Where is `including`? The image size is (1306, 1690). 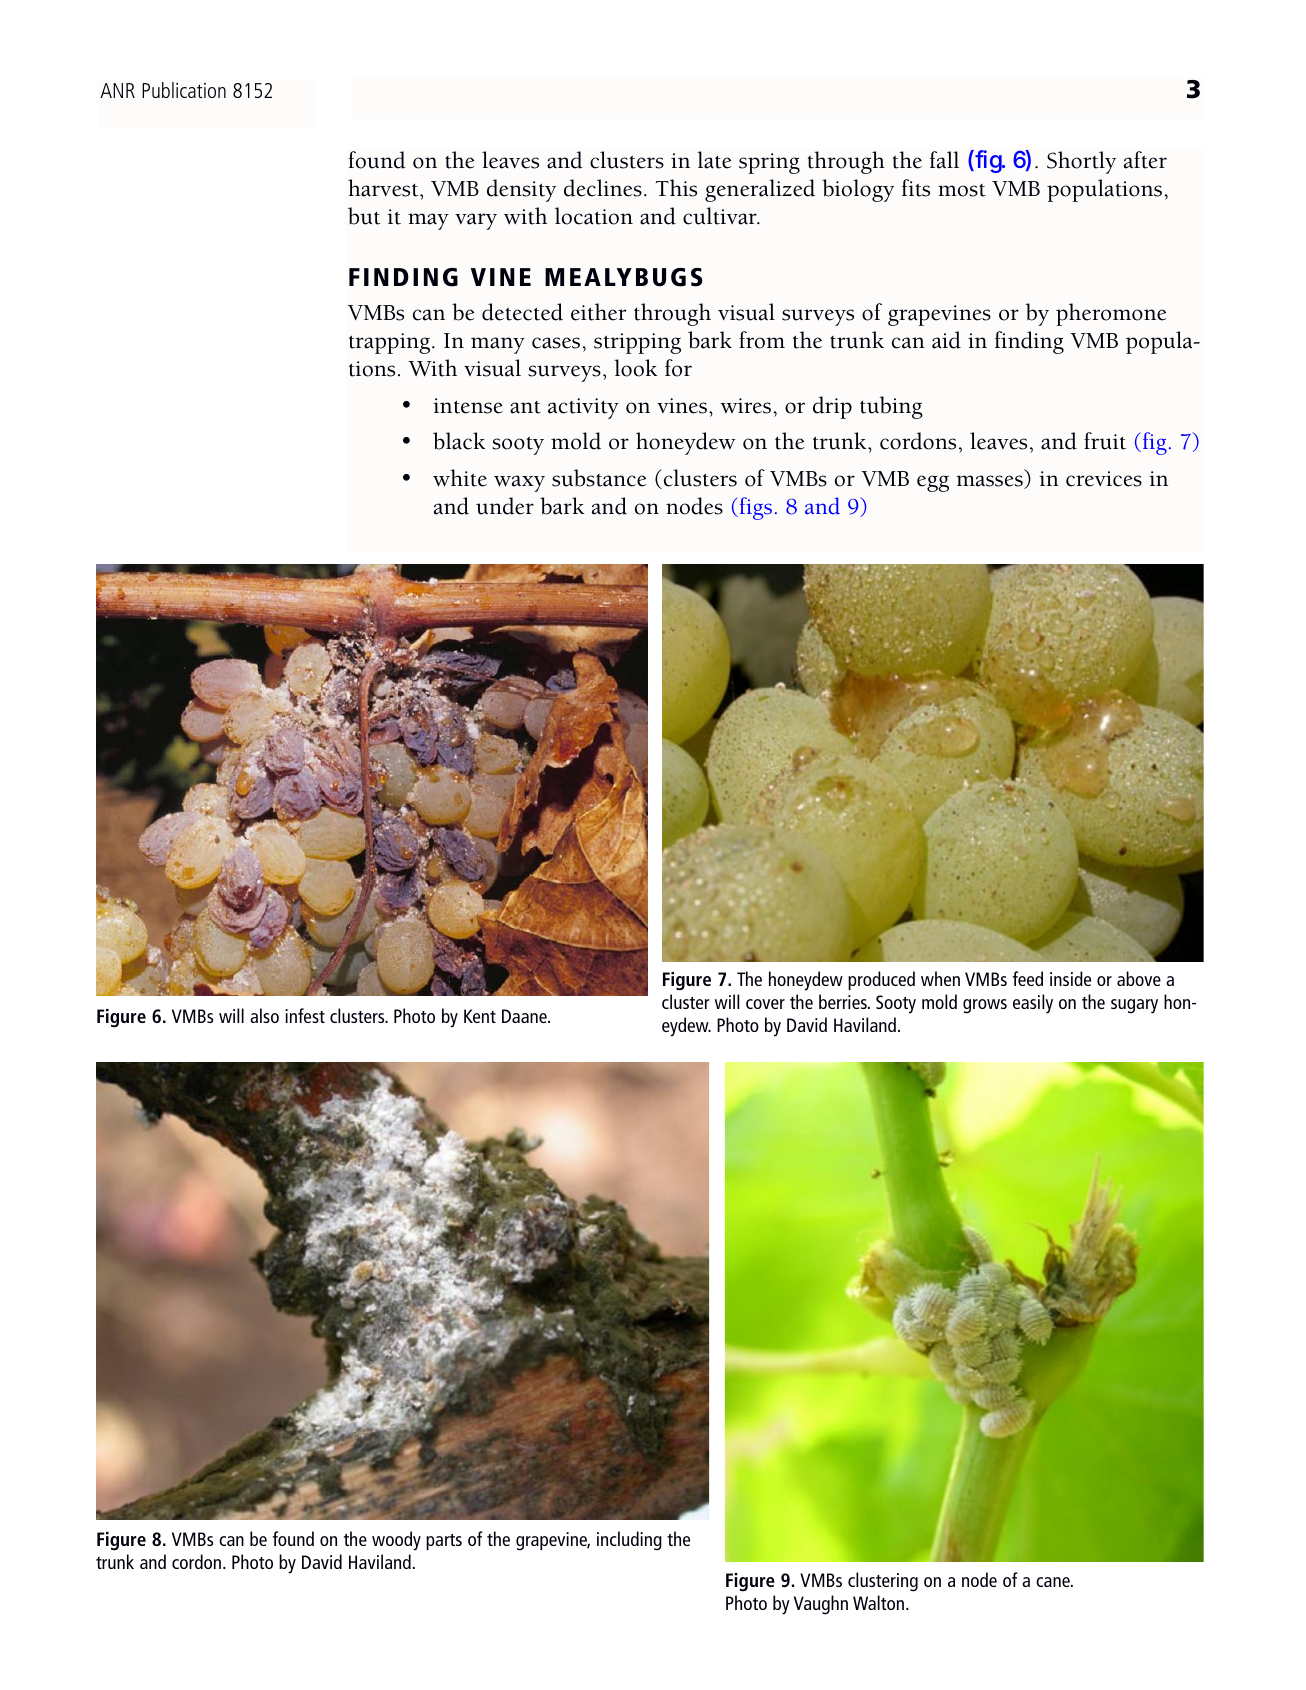 including is located at coordinates (629, 1541).
